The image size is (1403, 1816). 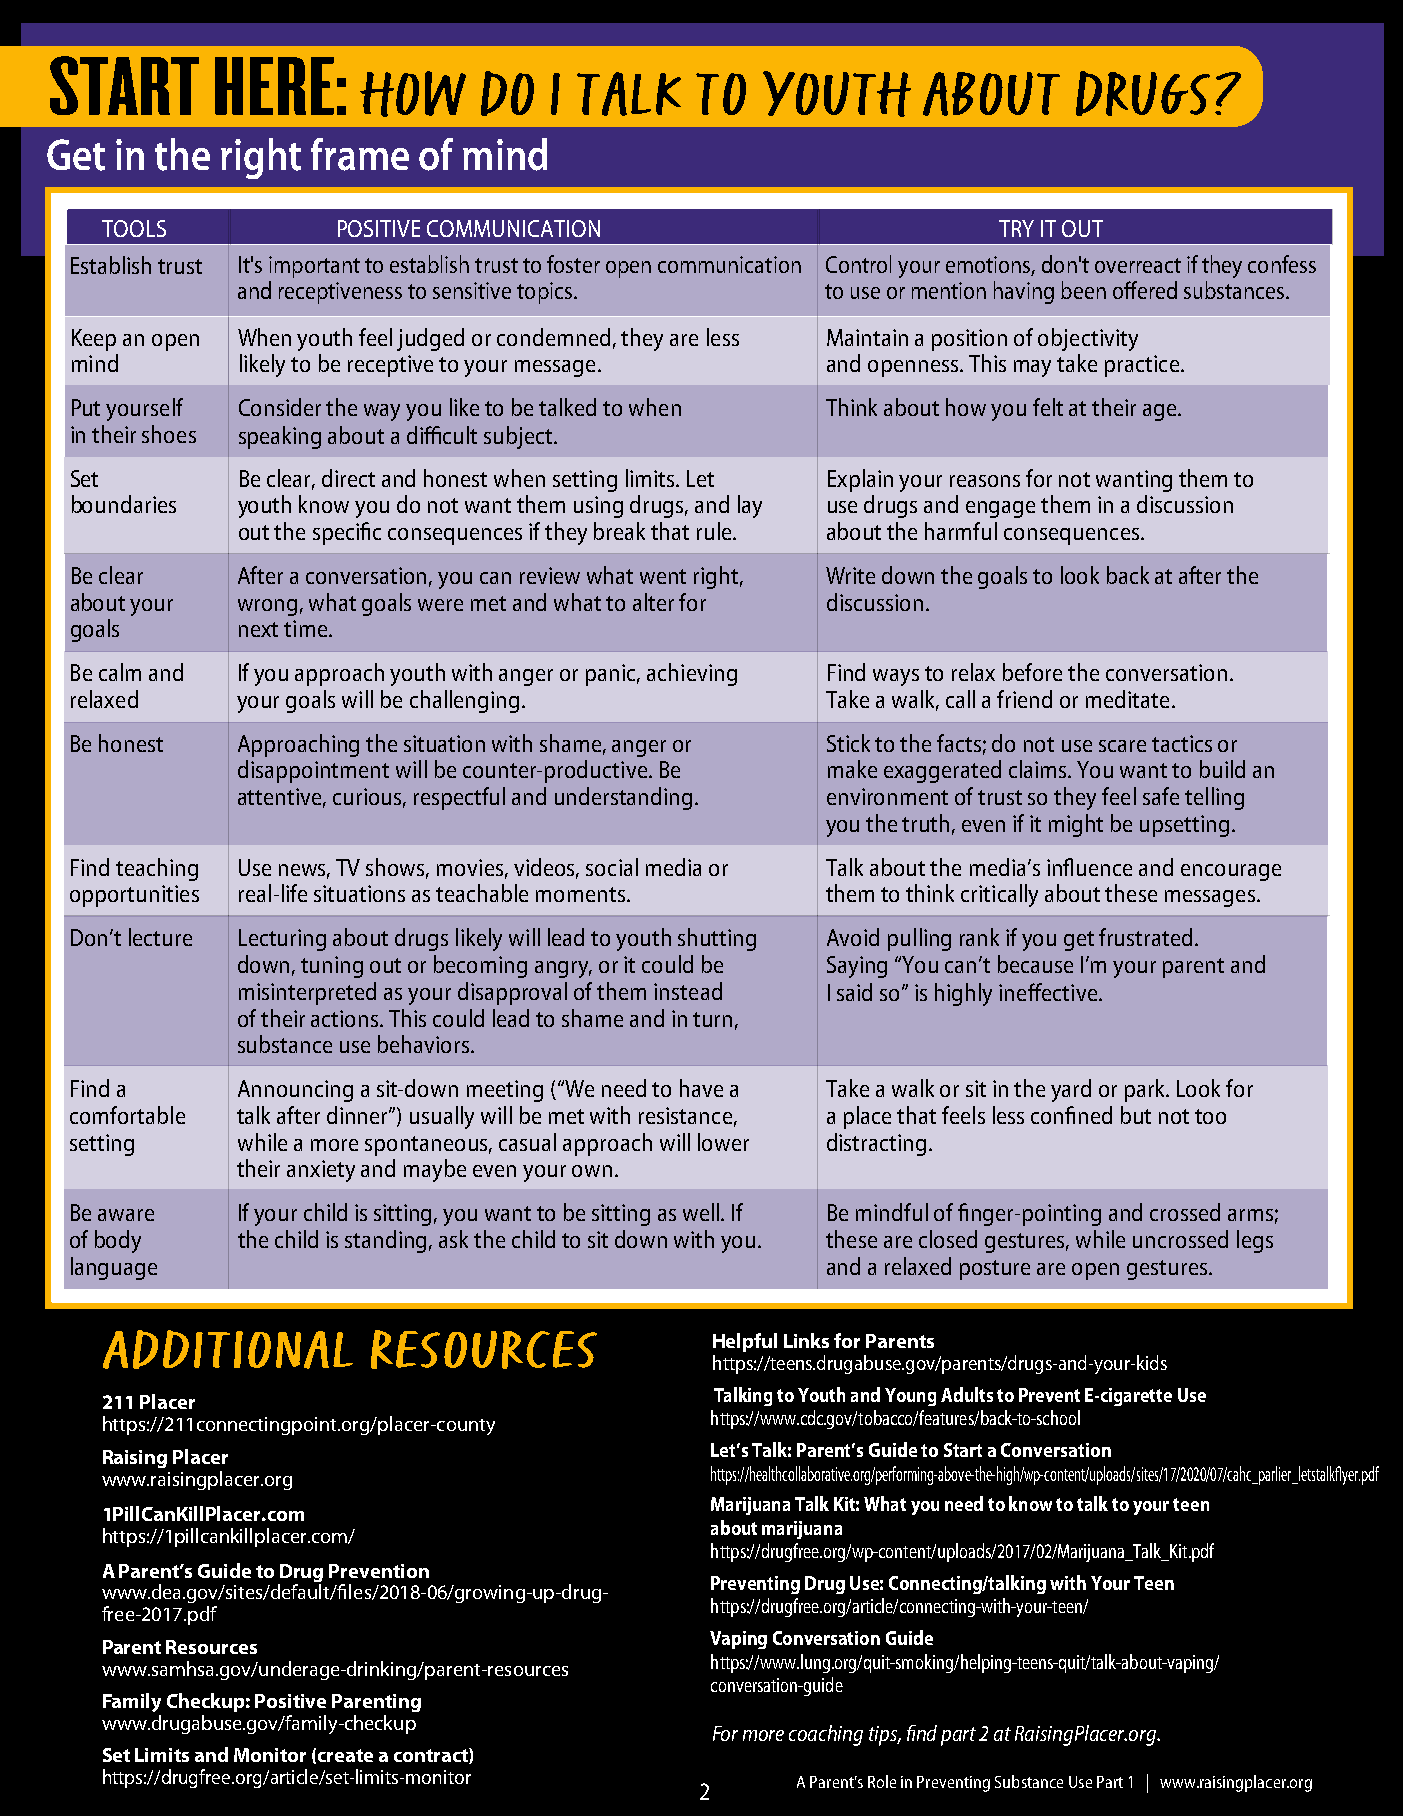 What do you see at coordinates (882, 1781) in the page?
I see `Role` at bounding box center [882, 1781].
